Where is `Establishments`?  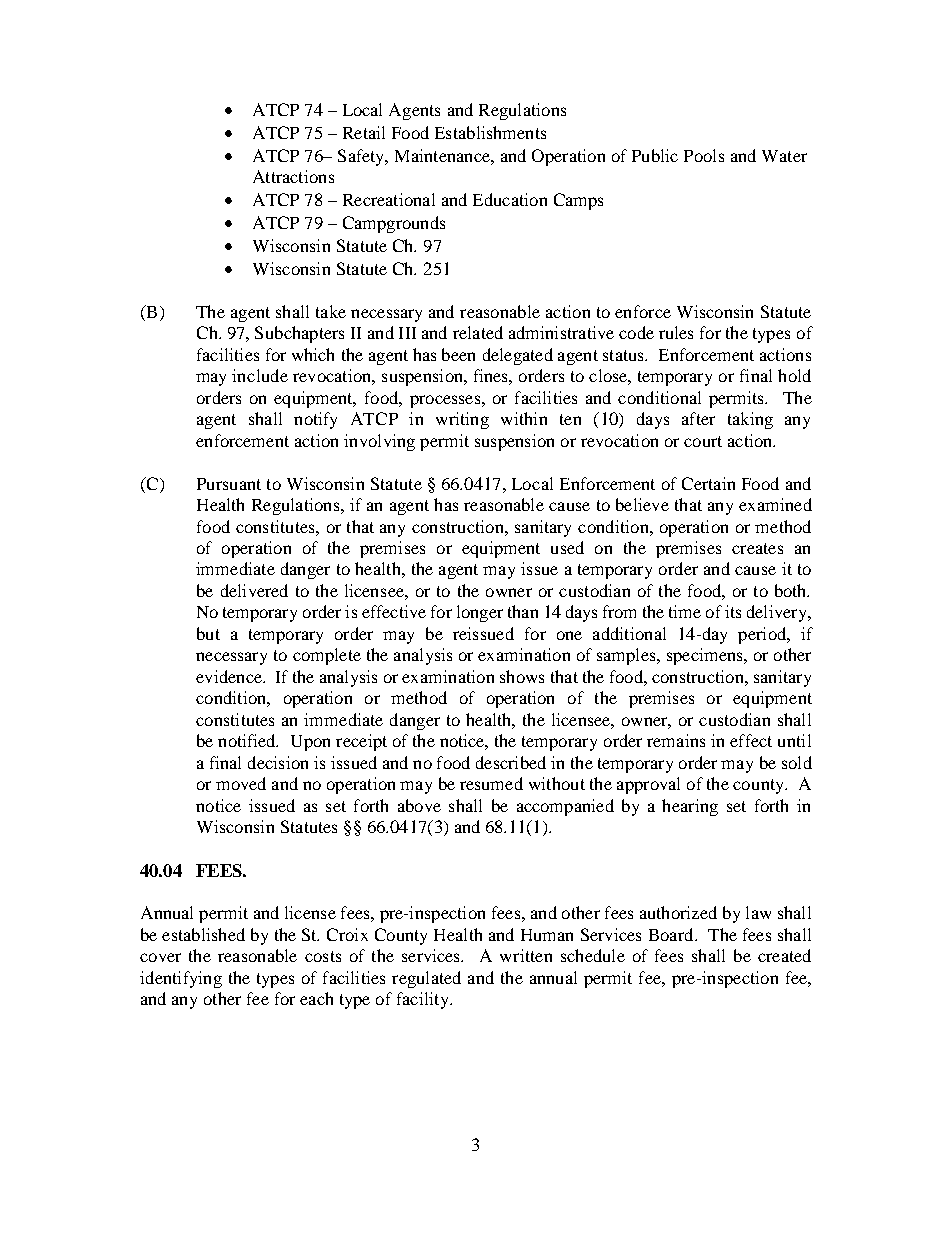
Establishments is located at coordinates (490, 132).
